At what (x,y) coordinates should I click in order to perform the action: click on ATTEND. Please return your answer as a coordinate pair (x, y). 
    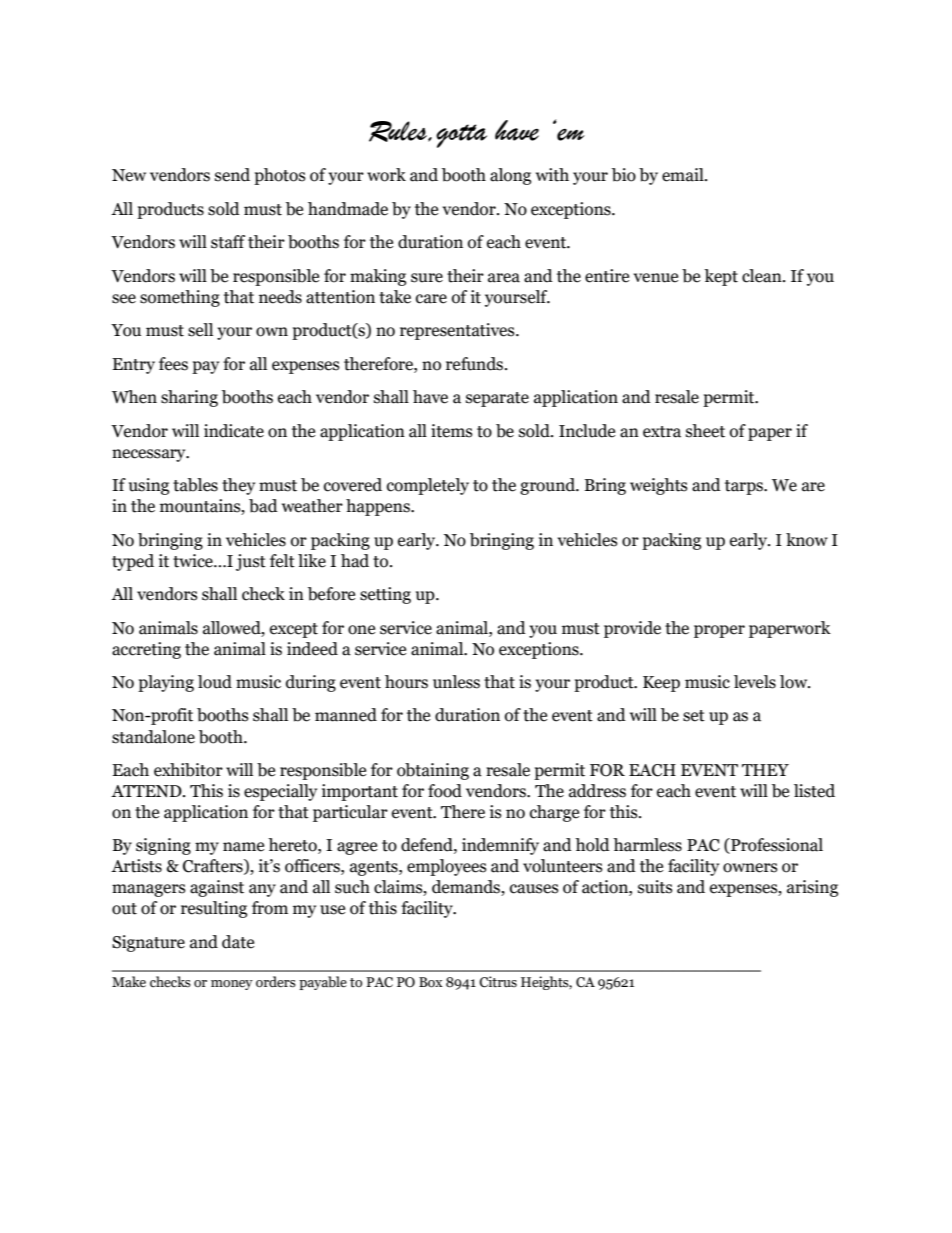
    Looking at the image, I should click on (147, 791).
